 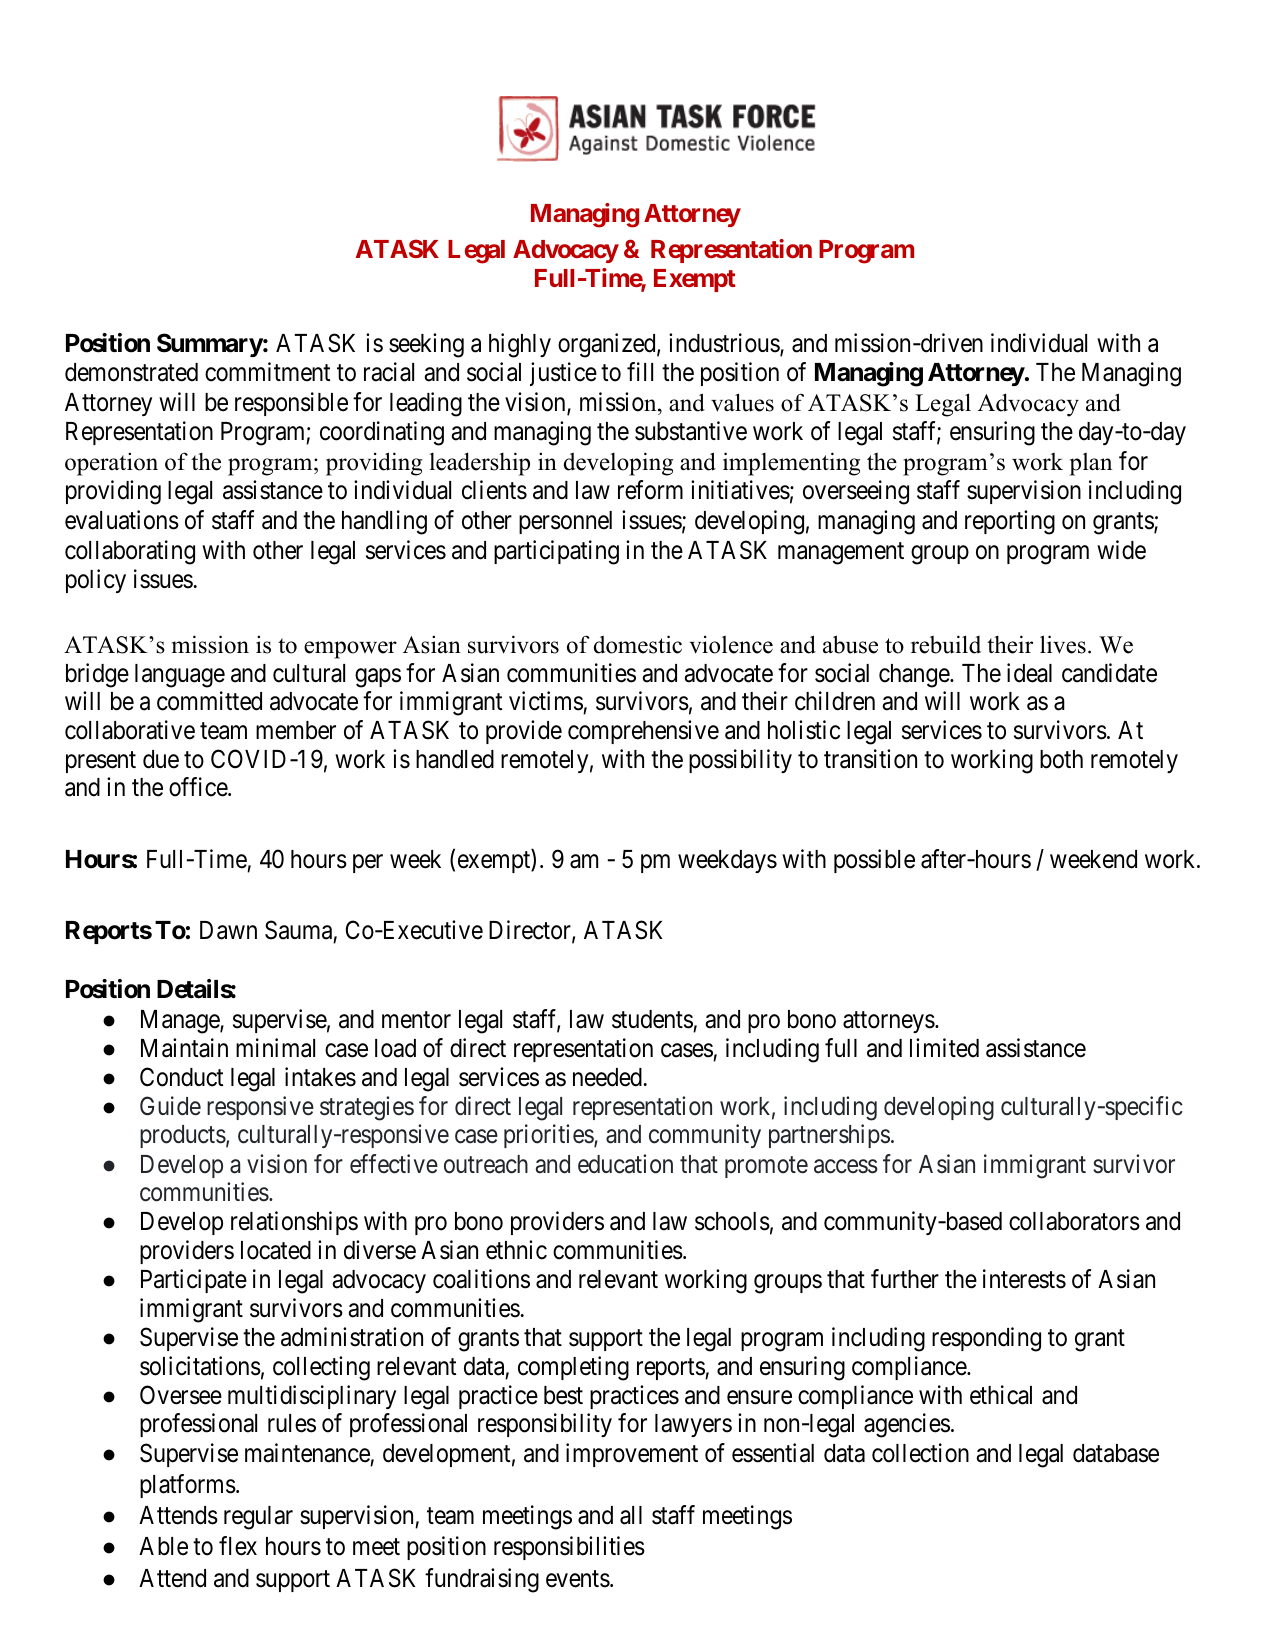 I want to click on plan, so click(x=1091, y=464).
